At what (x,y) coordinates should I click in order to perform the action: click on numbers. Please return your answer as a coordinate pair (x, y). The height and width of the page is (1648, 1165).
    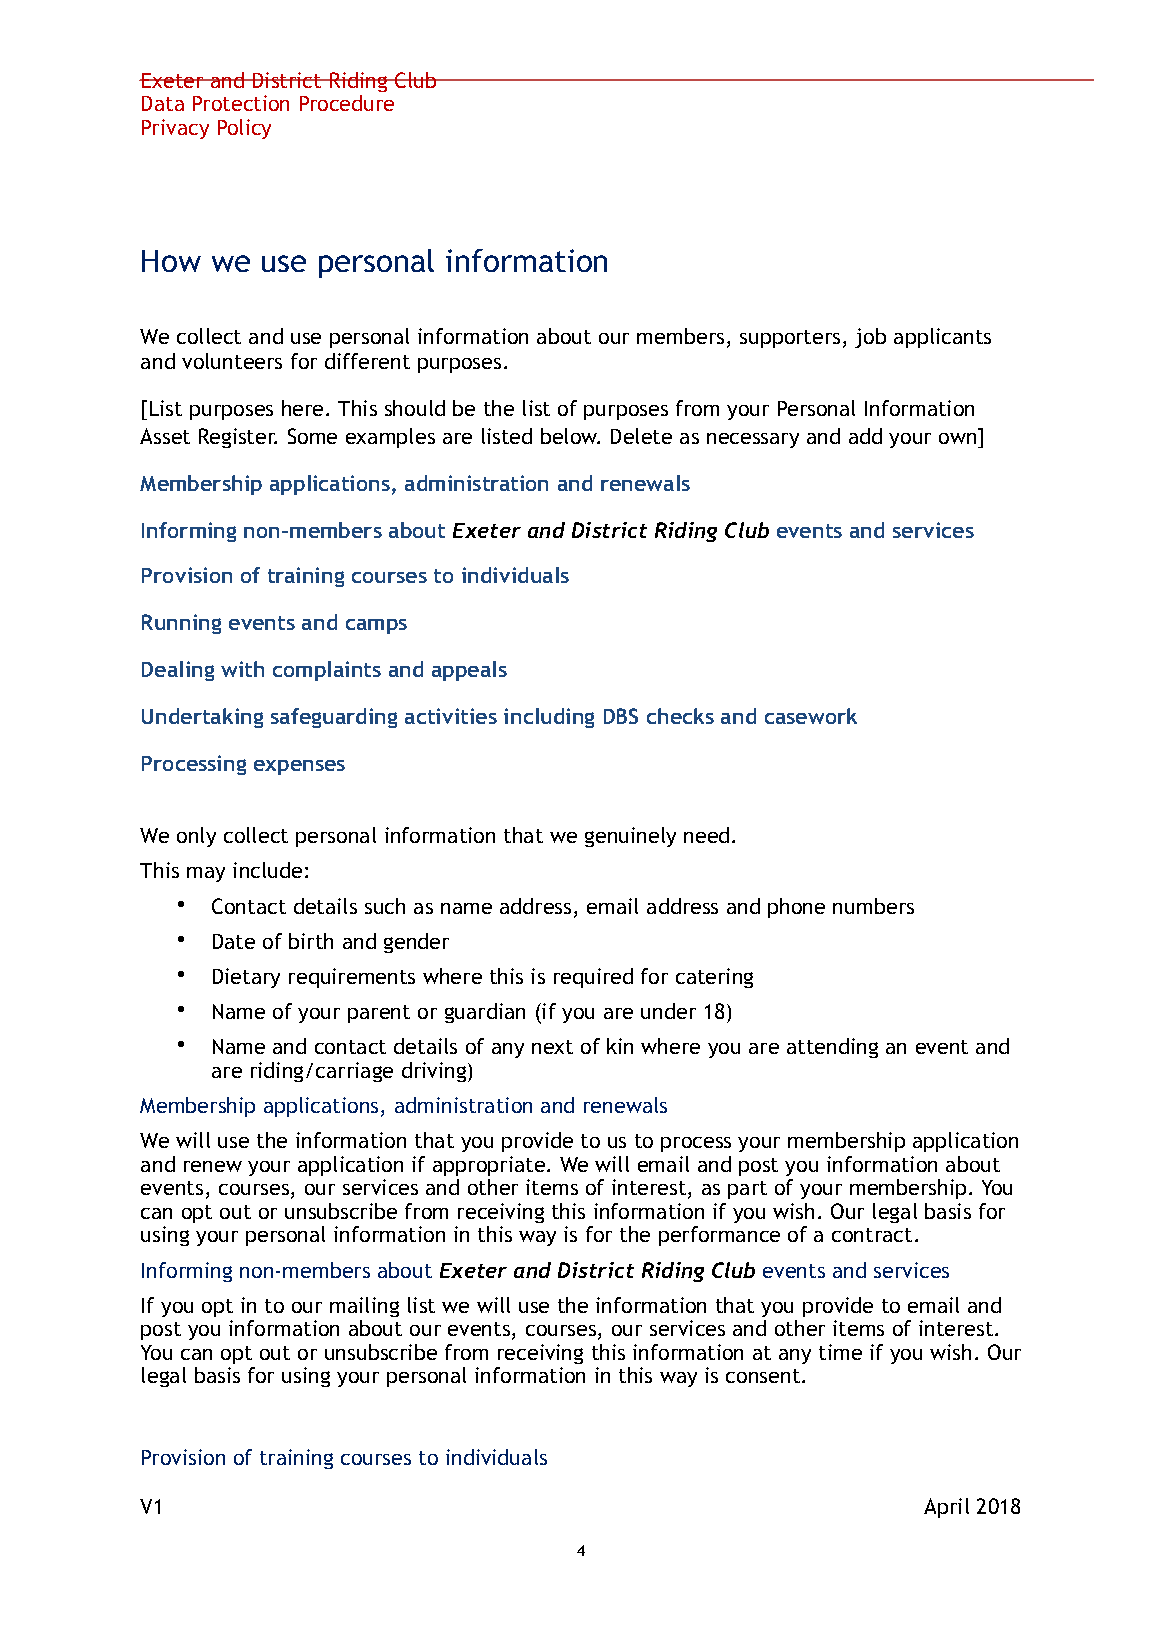
    Looking at the image, I should click on (873, 906).
